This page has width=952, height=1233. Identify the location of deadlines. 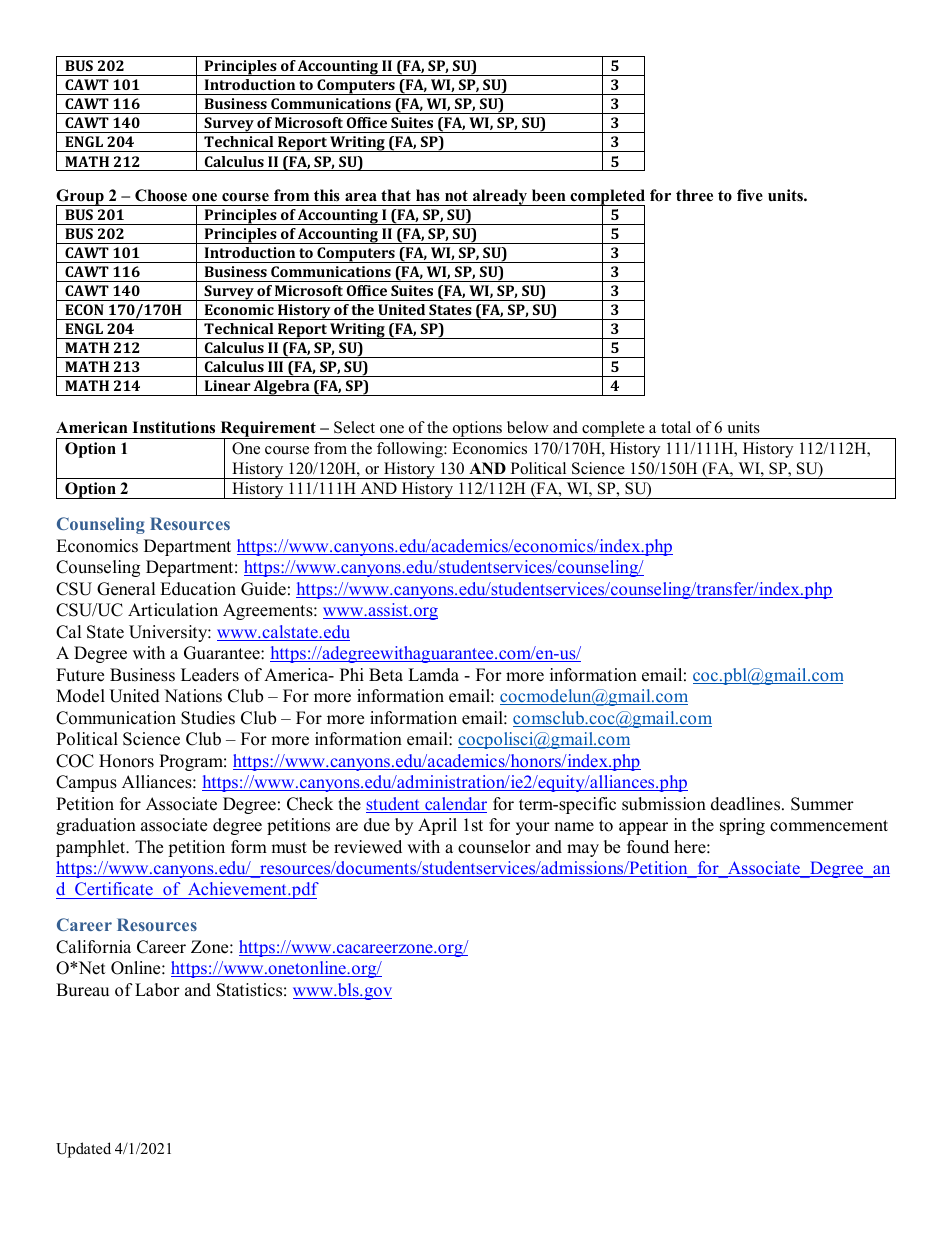
(747, 804).
